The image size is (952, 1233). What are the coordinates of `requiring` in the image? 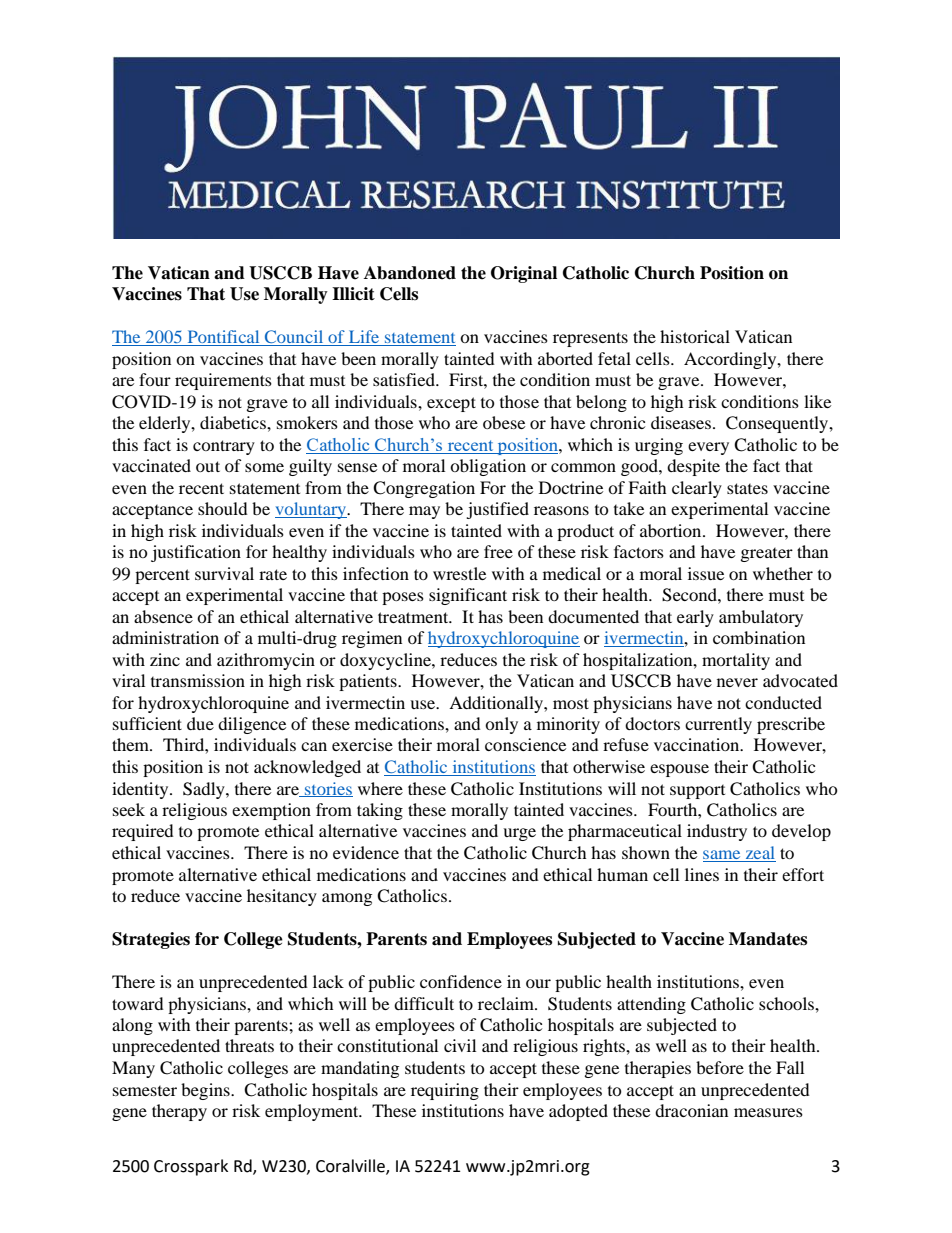 It's located at (445, 1091).
